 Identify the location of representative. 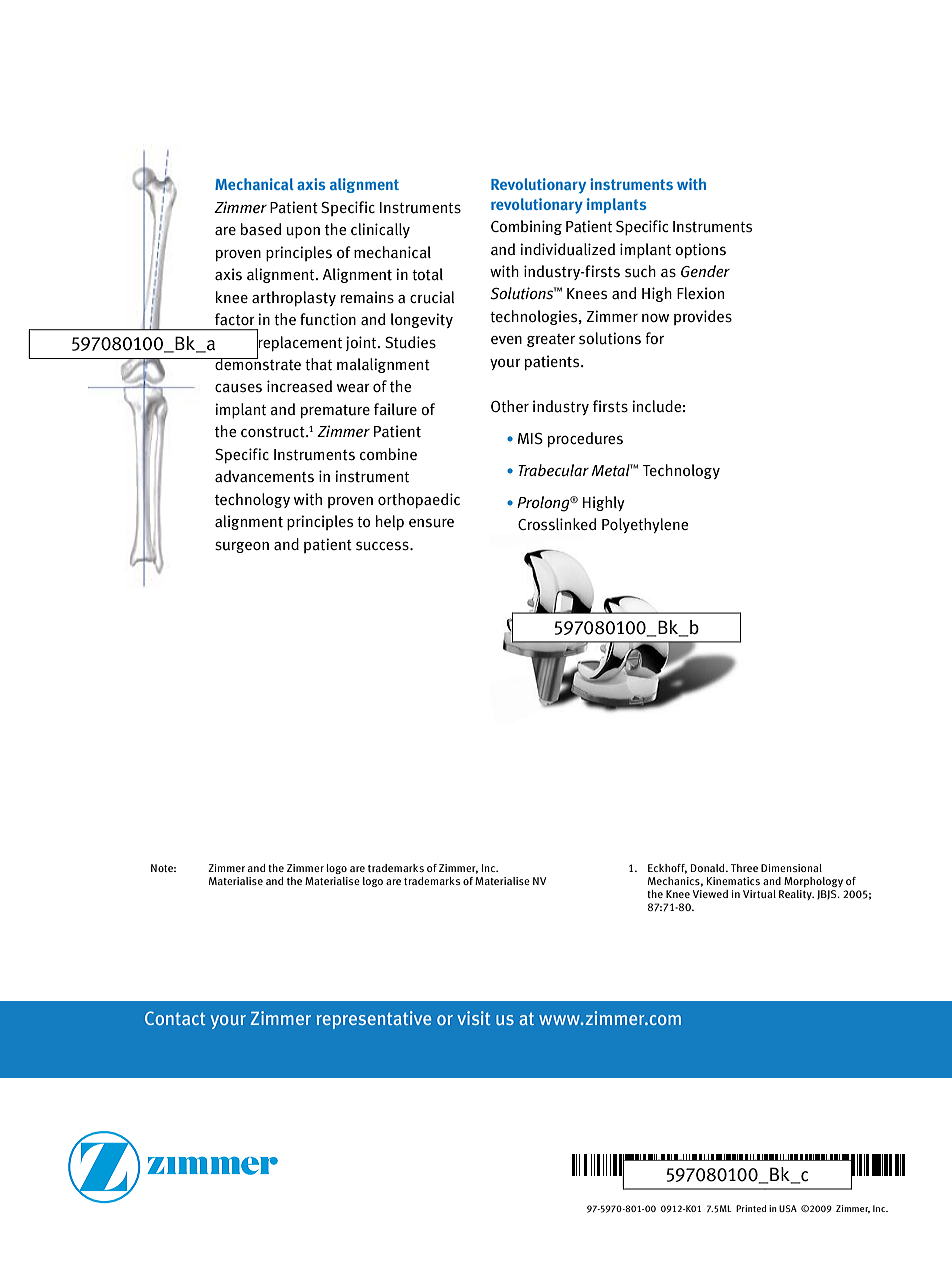
(374, 1020).
